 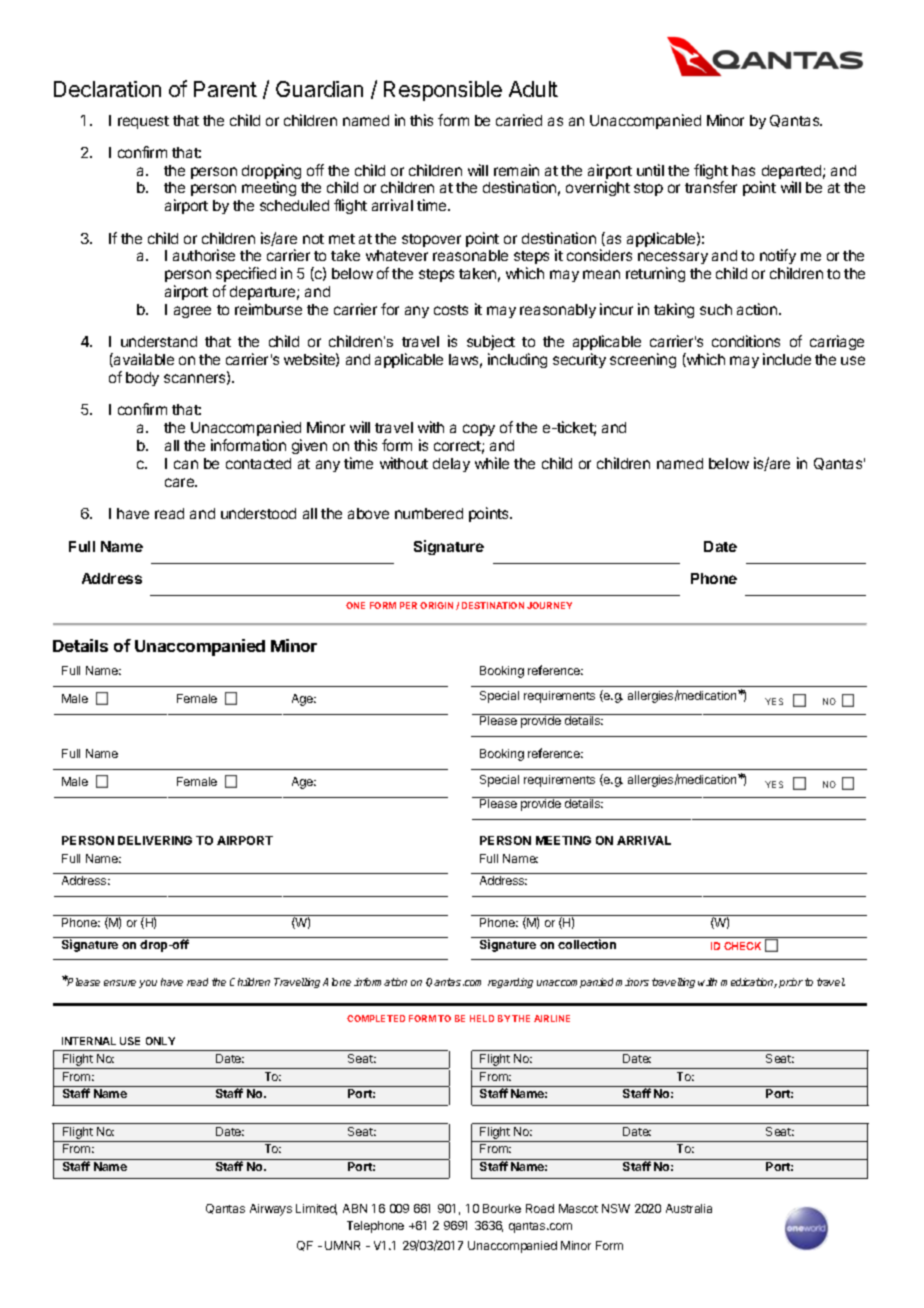 What do you see at coordinates (258, 513) in the image?
I see `understood` at bounding box center [258, 513].
